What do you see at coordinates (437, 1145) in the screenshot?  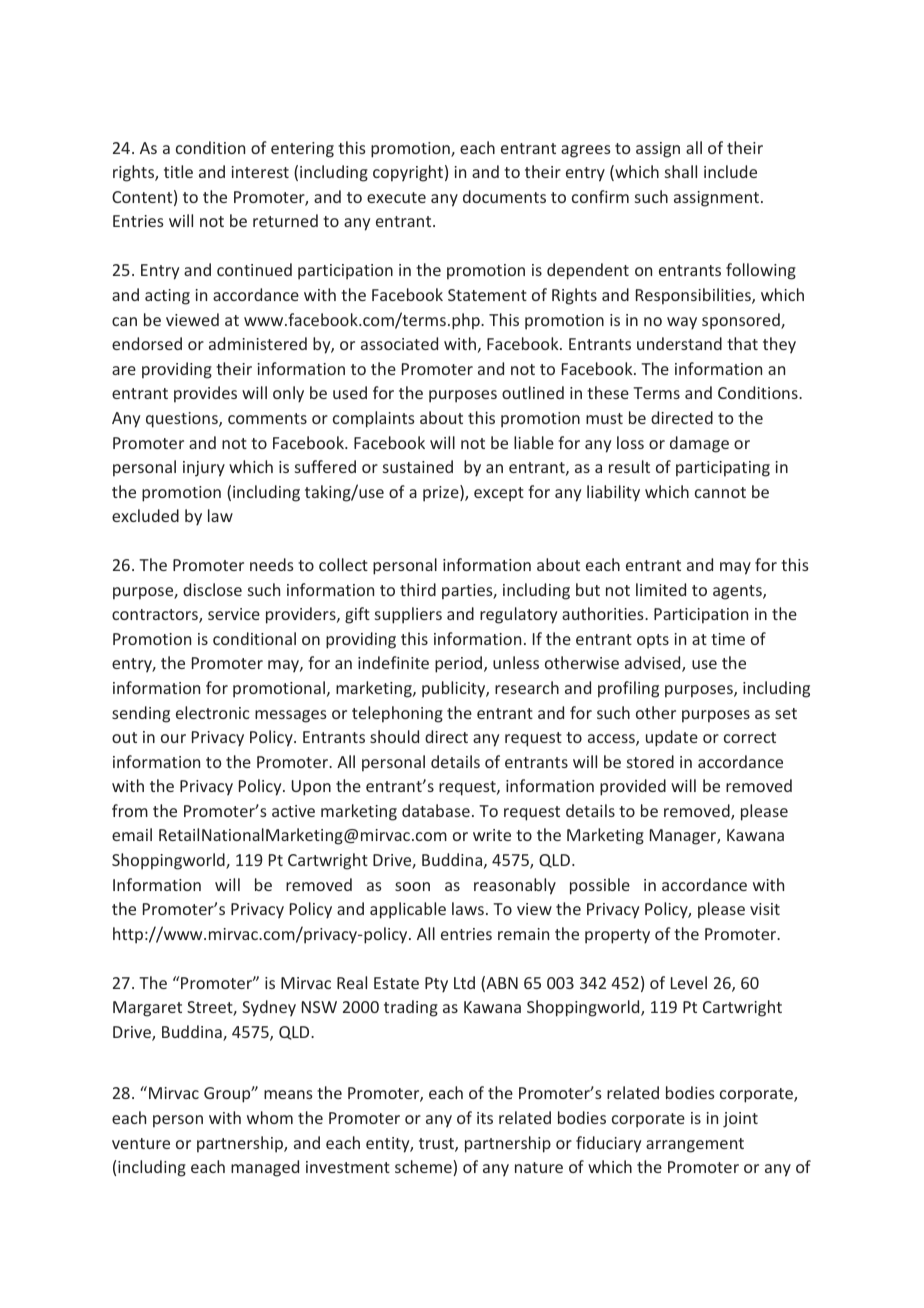 I see `trust` at bounding box center [437, 1145].
